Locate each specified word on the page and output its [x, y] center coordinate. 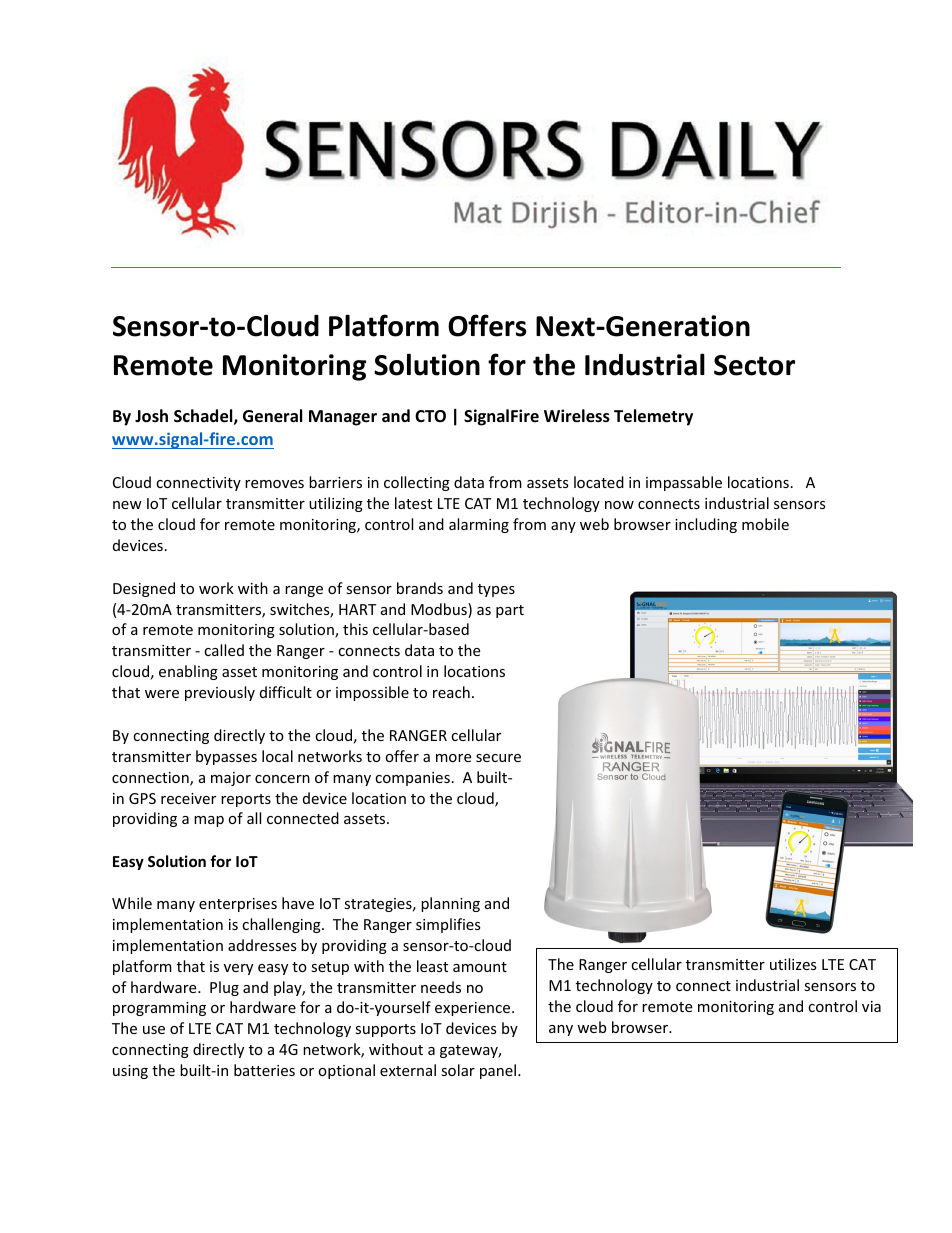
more [453, 758]
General [272, 416]
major [231, 779]
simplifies [448, 925]
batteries [264, 1070]
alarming [479, 525]
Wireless [577, 416]
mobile [765, 524]
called [224, 650]
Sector [754, 365]
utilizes [793, 964]
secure [498, 758]
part [510, 611]
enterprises [238, 905]
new [127, 505]
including [706, 525]
